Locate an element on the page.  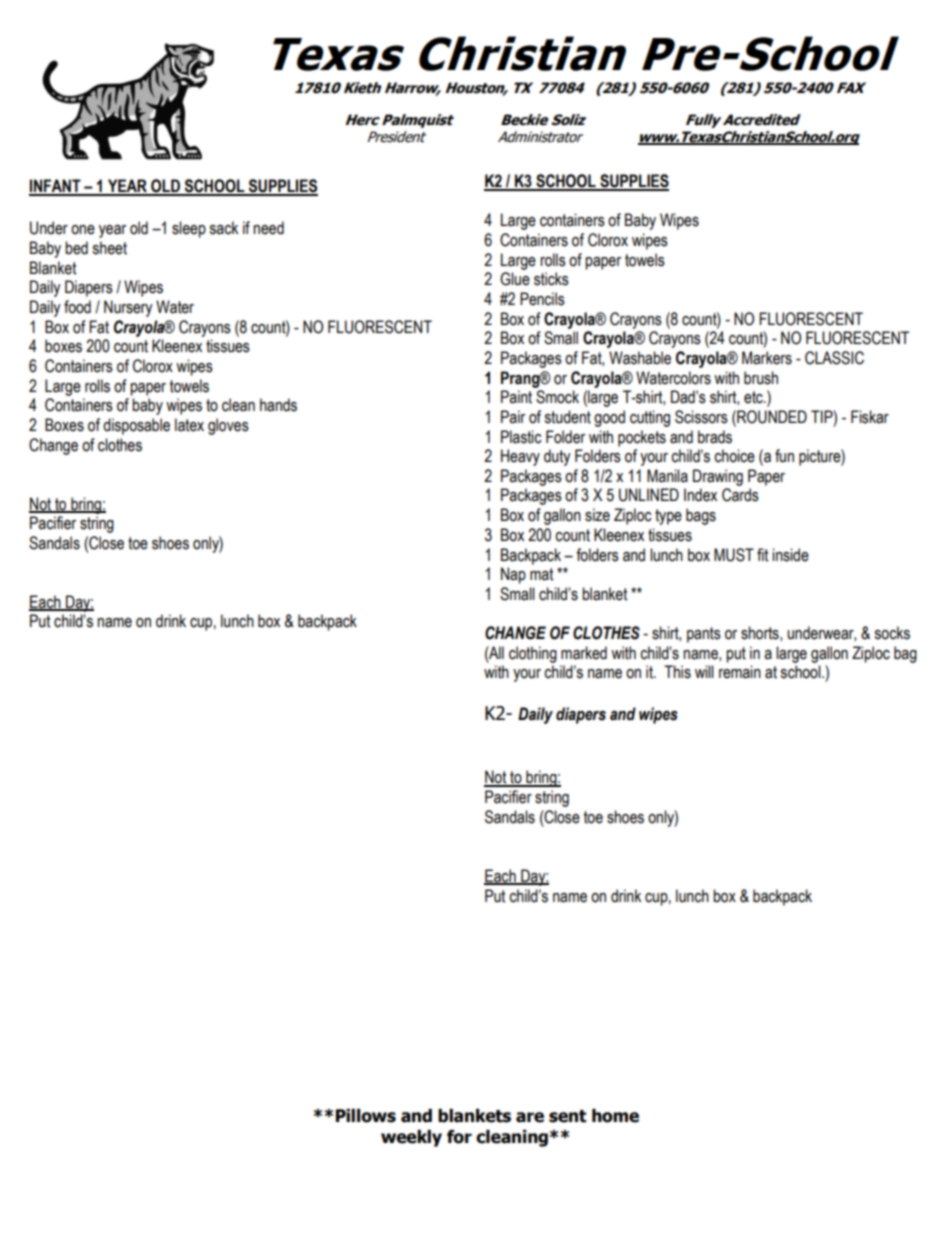
Glue is located at coordinates (515, 279).
